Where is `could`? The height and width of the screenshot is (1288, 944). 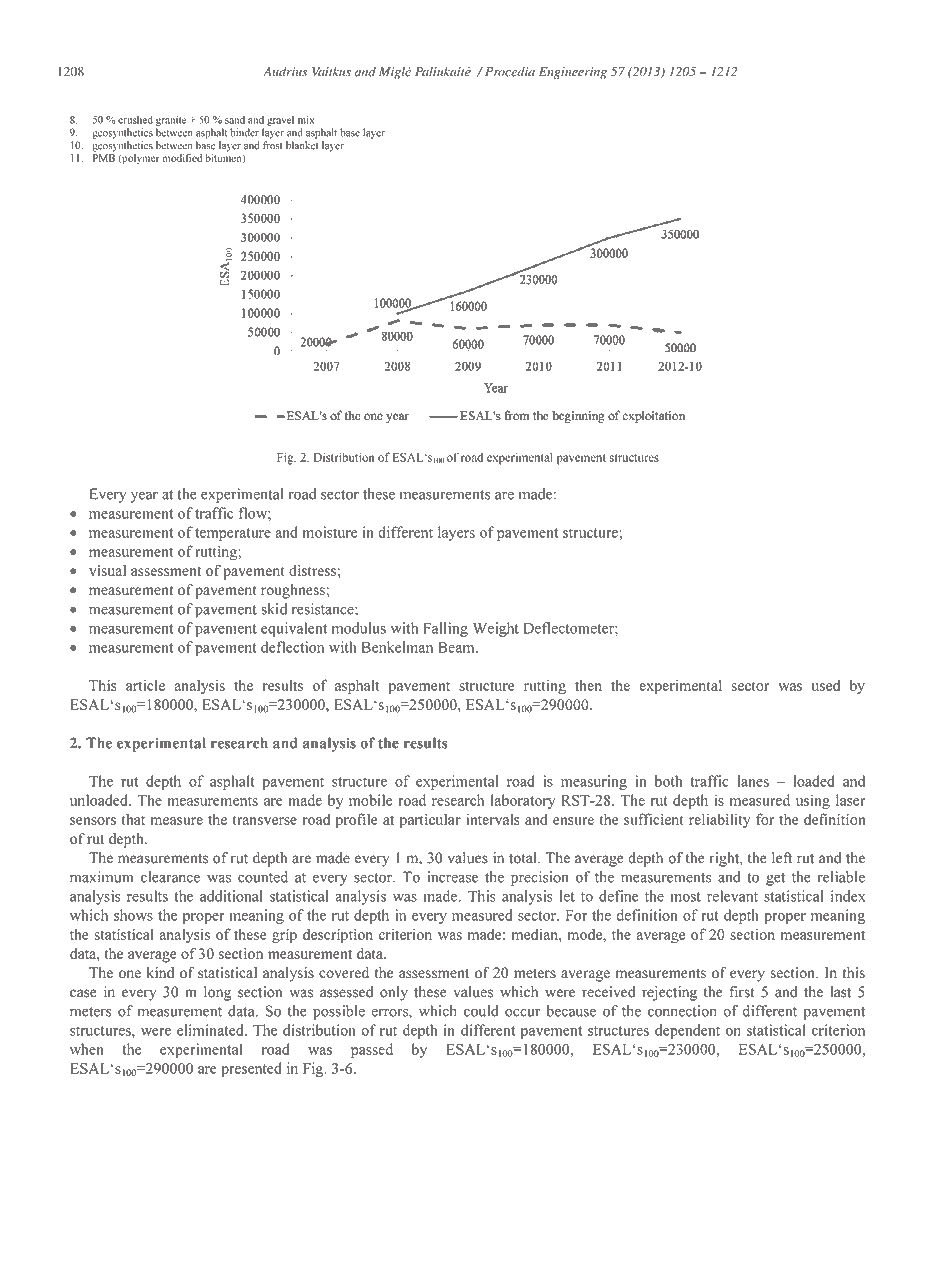 could is located at coordinates (481, 1011).
